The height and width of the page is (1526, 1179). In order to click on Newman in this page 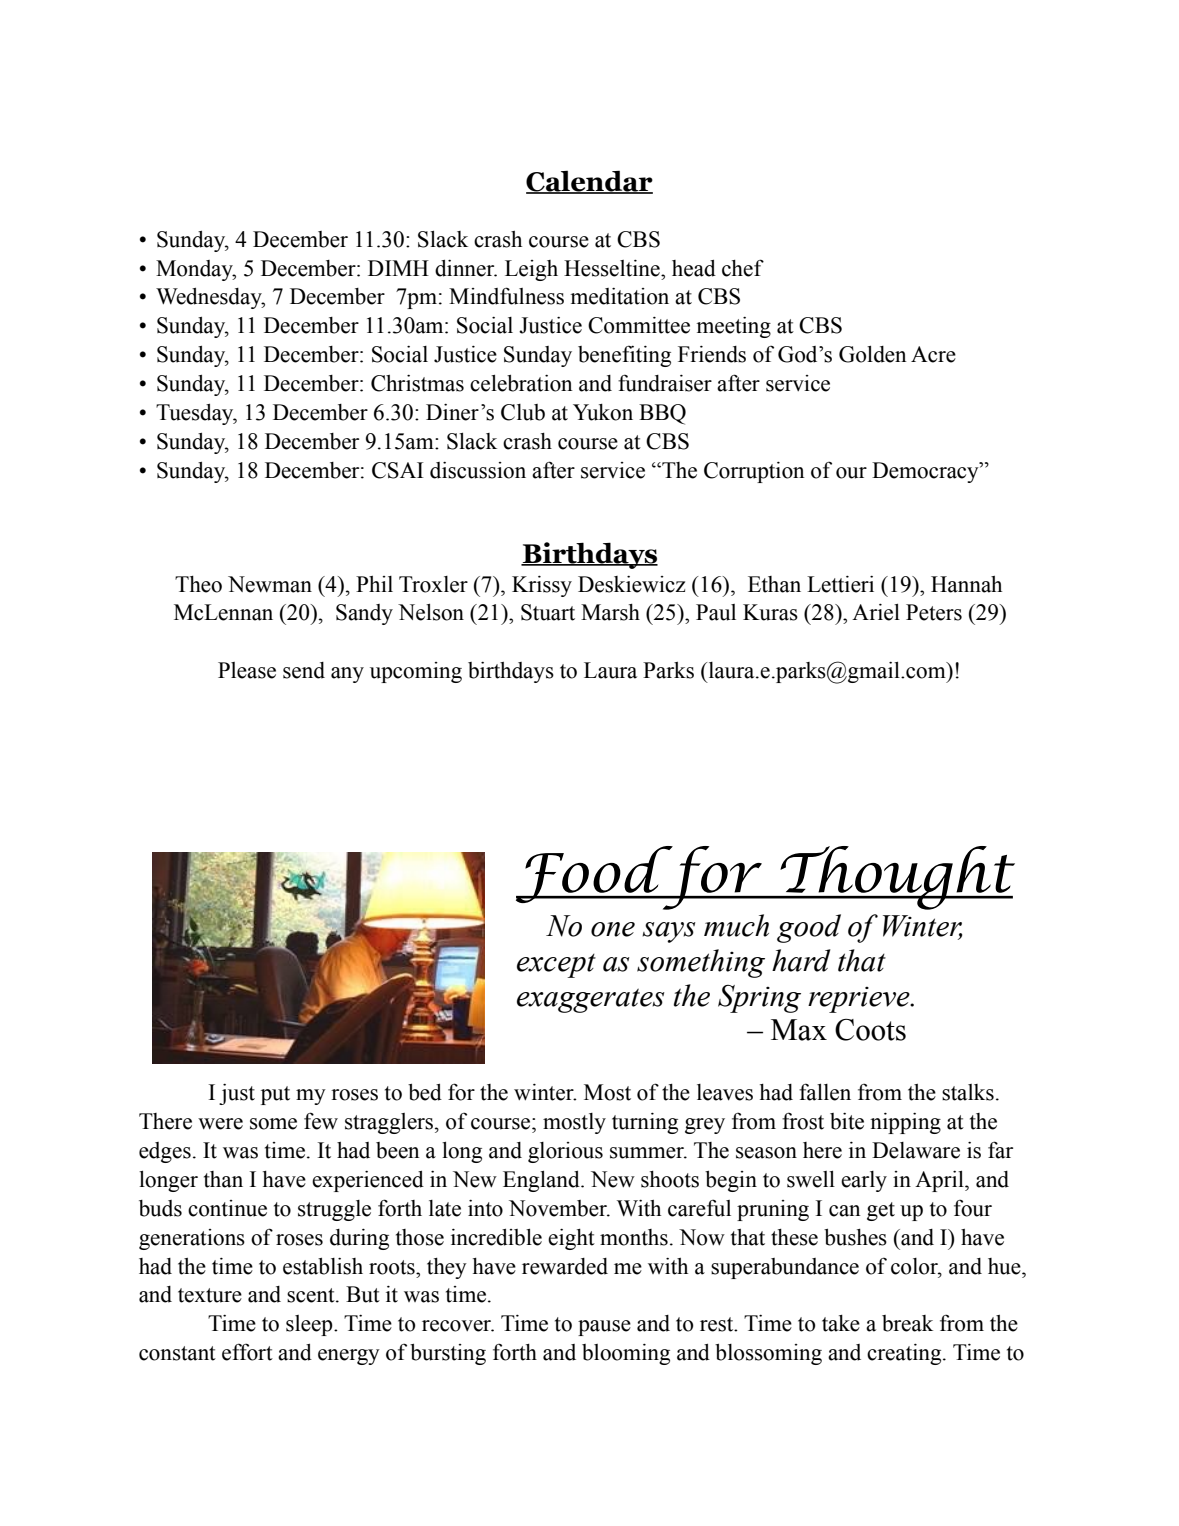, I will do `click(270, 584)`.
